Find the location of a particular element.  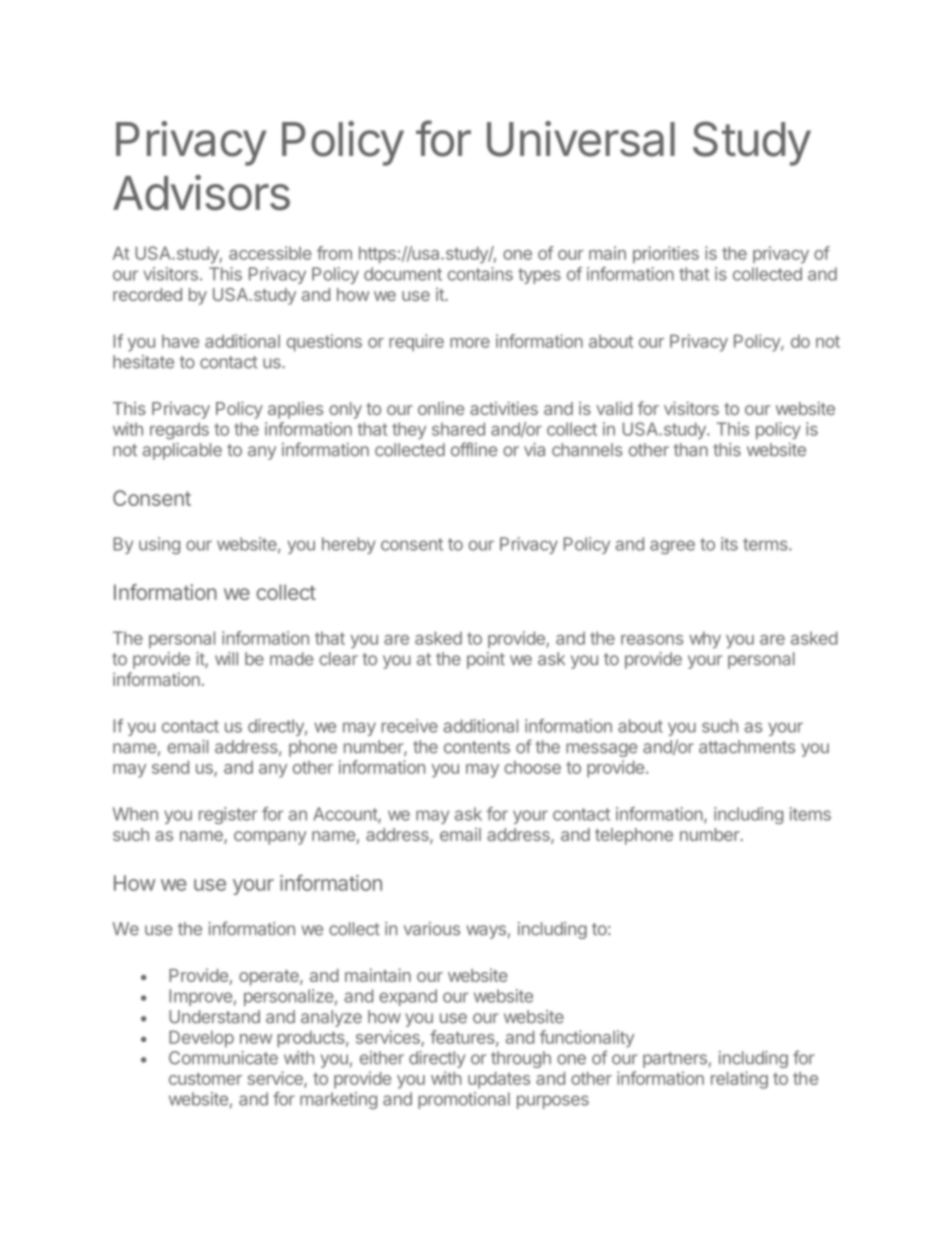

priorities is located at coordinates (666, 255).
